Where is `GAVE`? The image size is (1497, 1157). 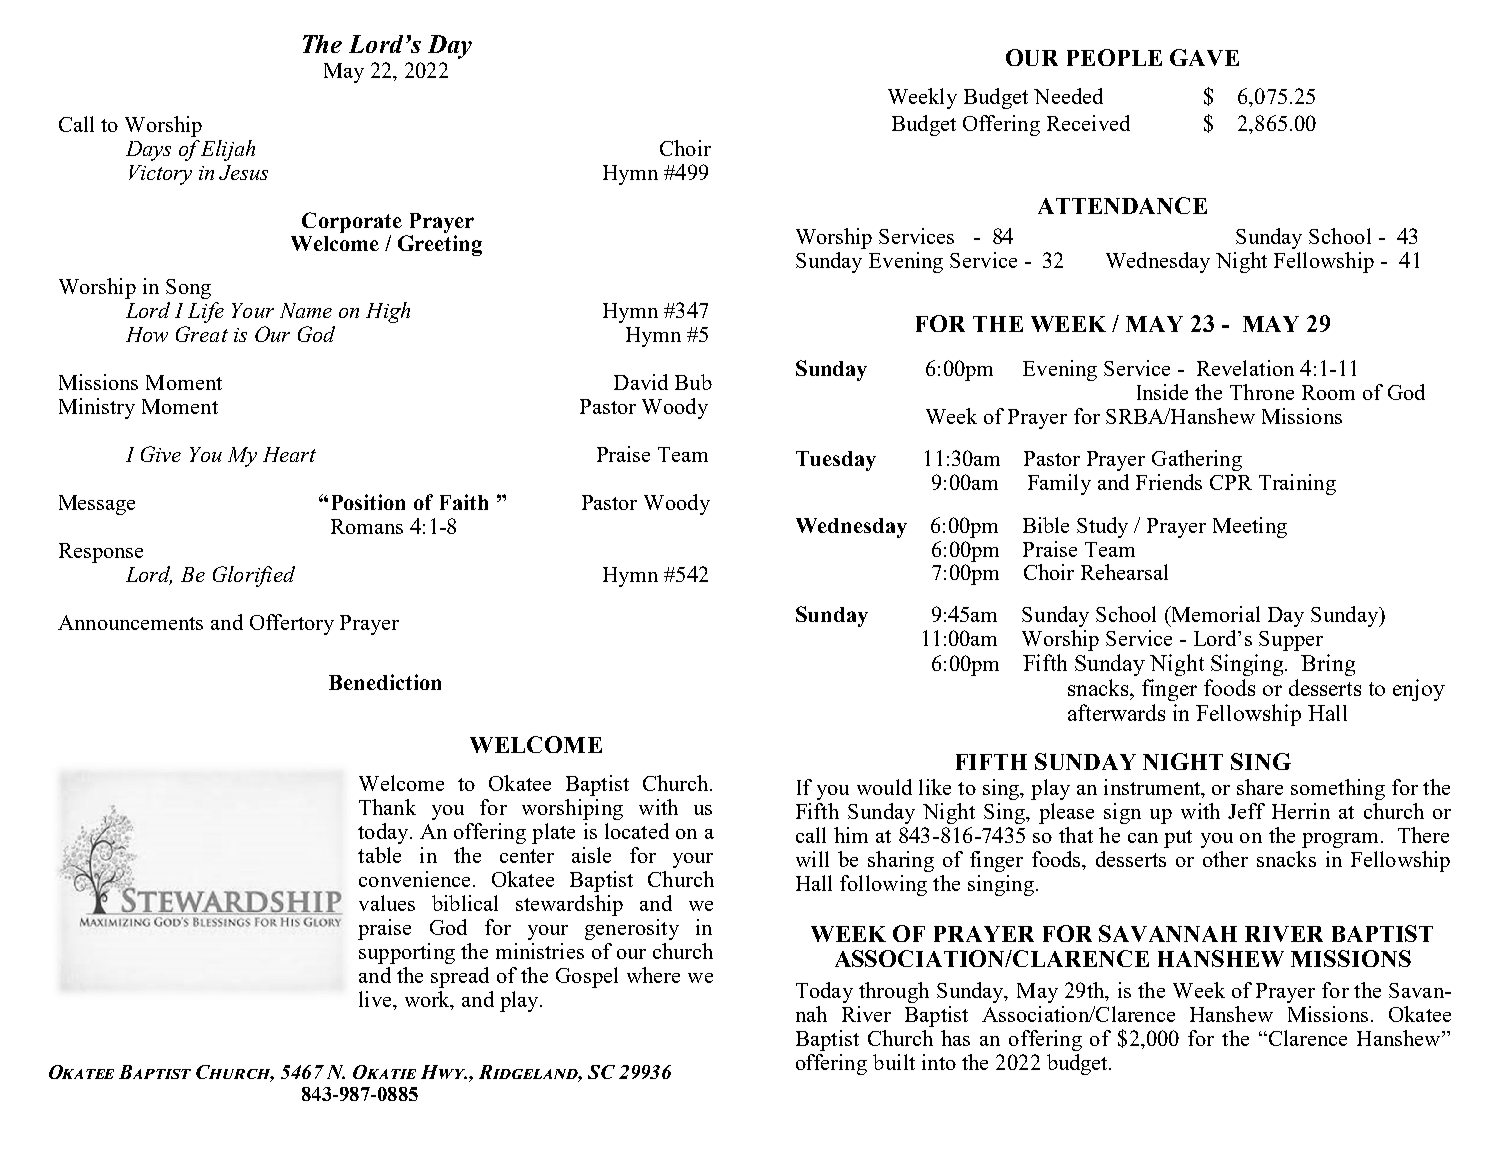 GAVE is located at coordinates (1204, 57).
